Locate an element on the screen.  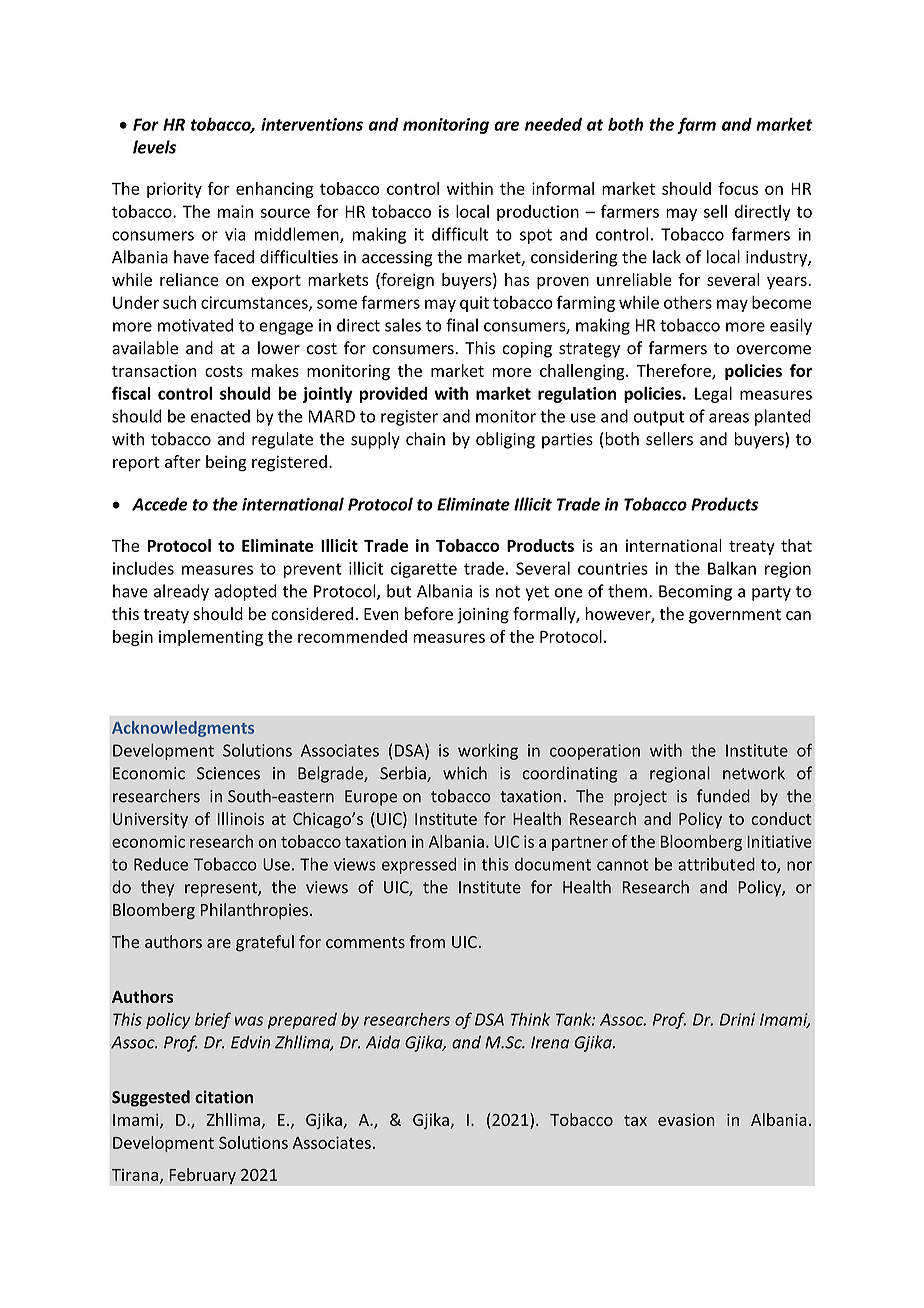
focus is located at coordinates (738, 188).
